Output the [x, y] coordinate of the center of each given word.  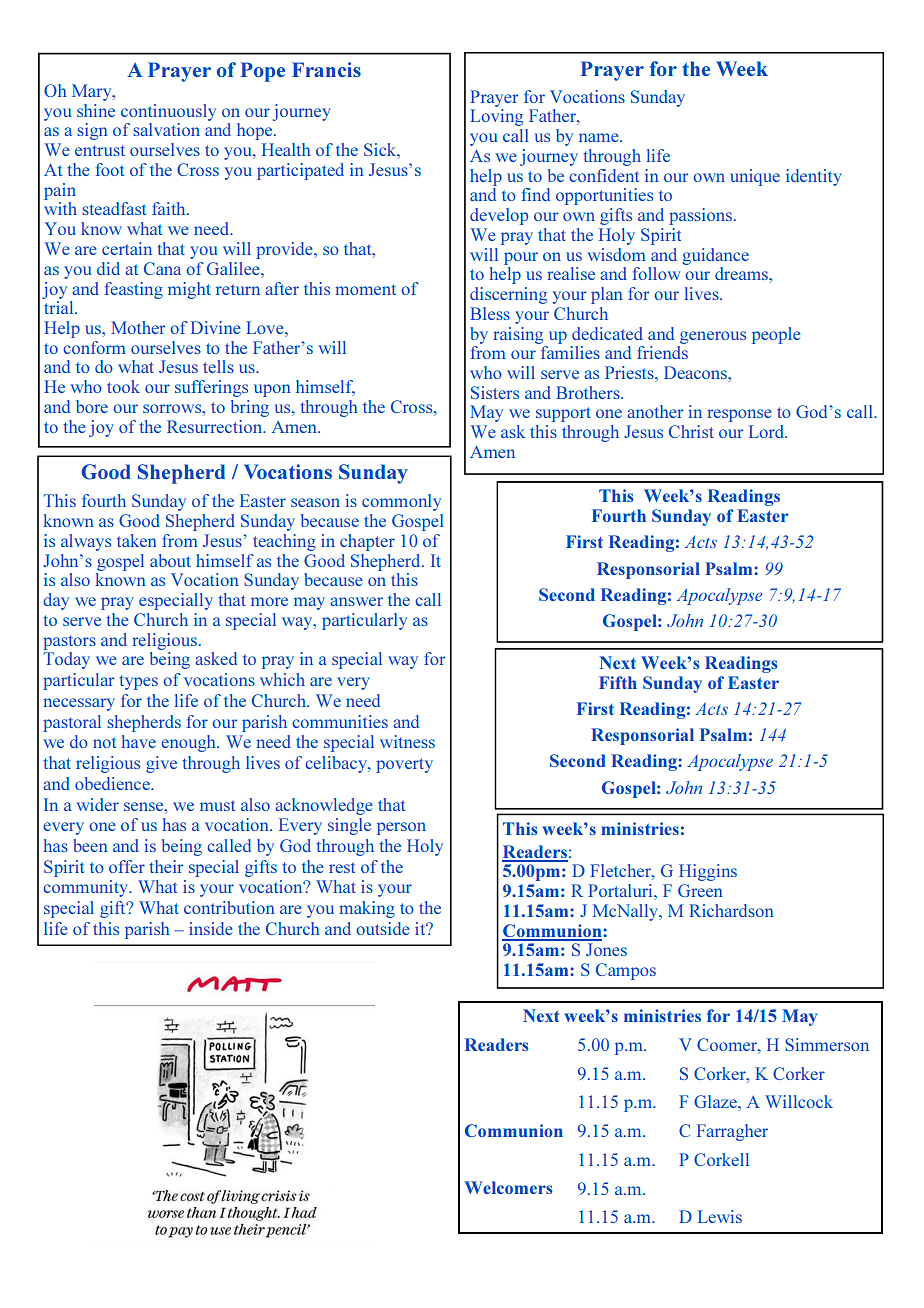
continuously [168, 112]
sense [145, 806]
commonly [401, 502]
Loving [496, 117]
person [401, 828]
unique [755, 177]
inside [211, 928]
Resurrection [216, 426]
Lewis [720, 1216]
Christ [691, 431]
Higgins [708, 872]
